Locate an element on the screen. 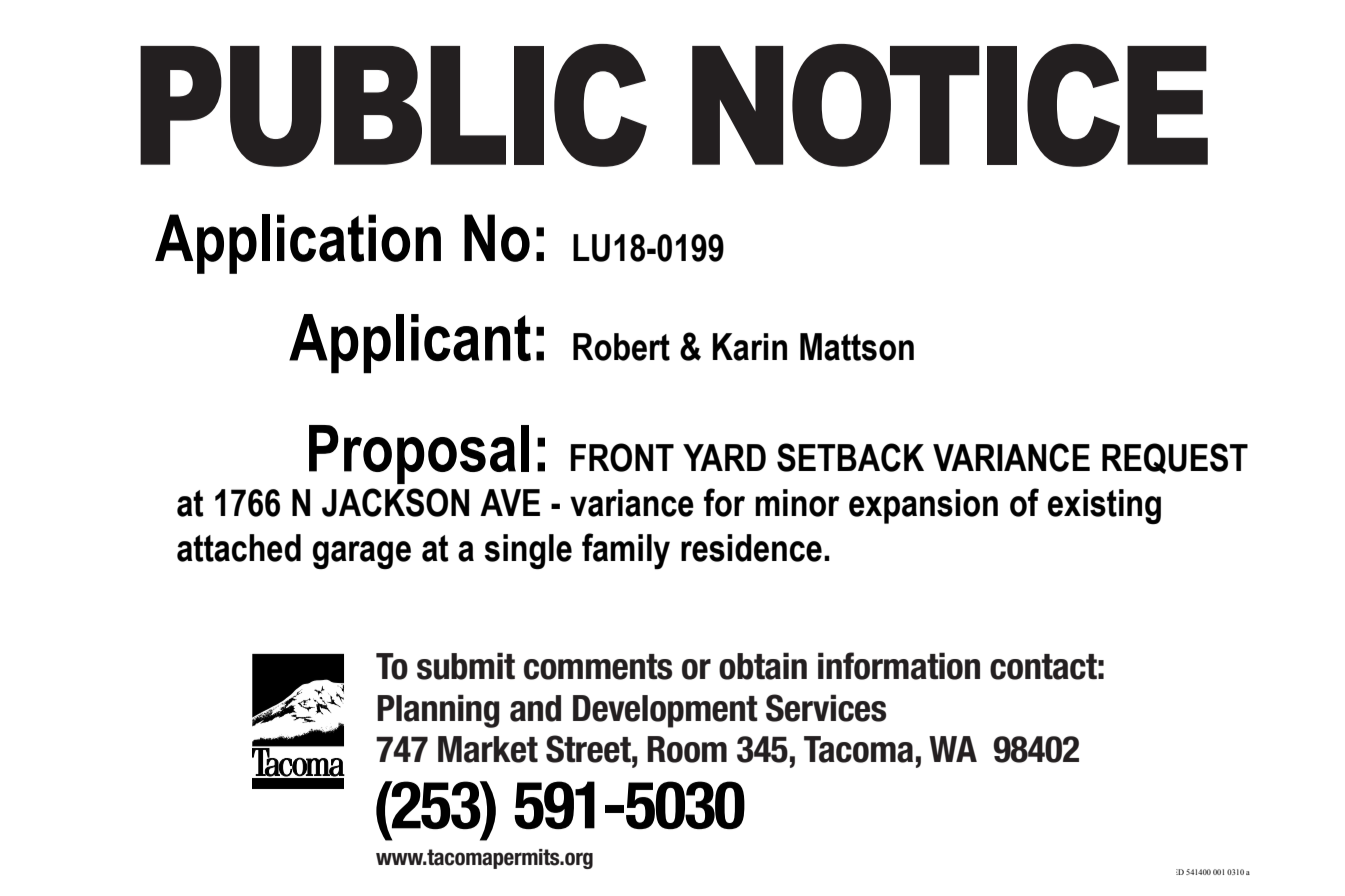  YARD is located at coordinates (724, 457).
